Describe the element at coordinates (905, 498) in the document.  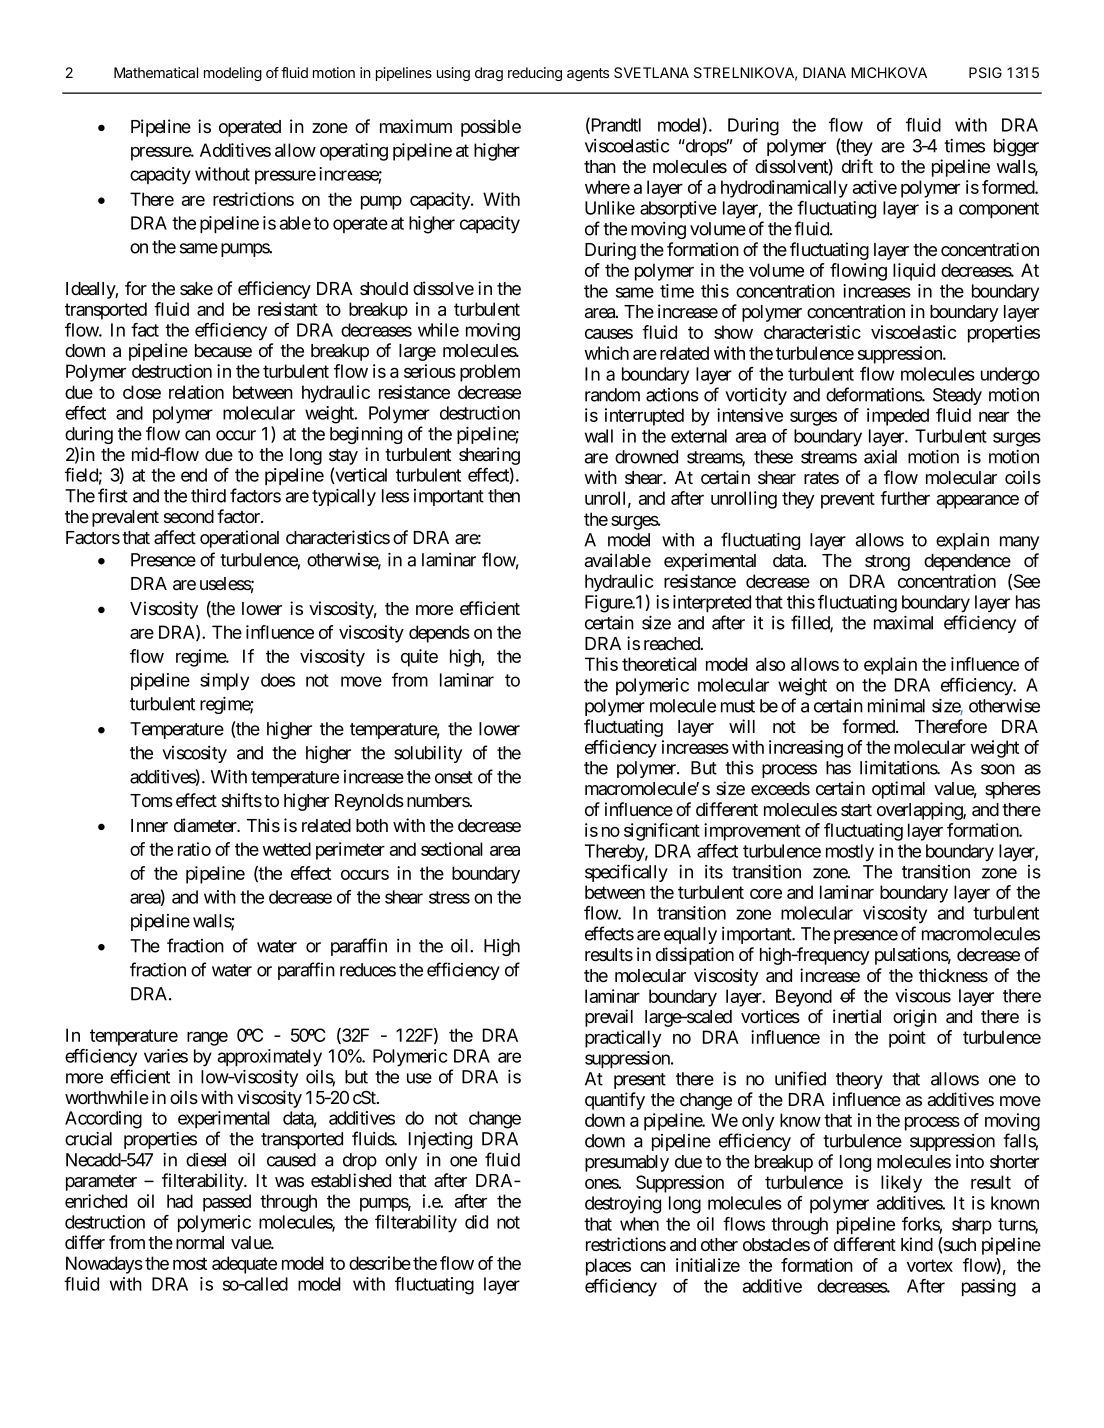
I see `further` at that location.
